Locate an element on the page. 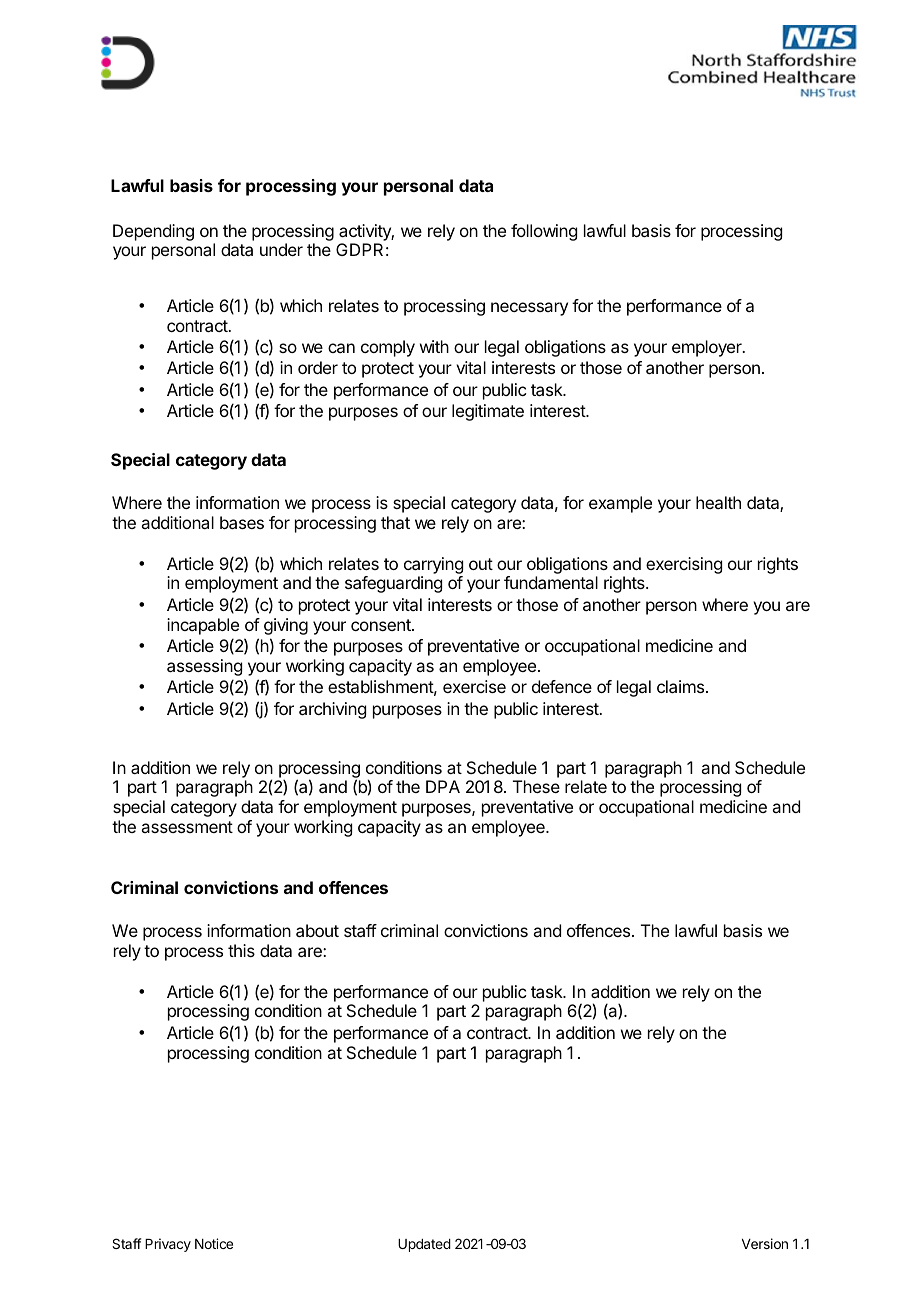  Updated is located at coordinates (424, 1245).
